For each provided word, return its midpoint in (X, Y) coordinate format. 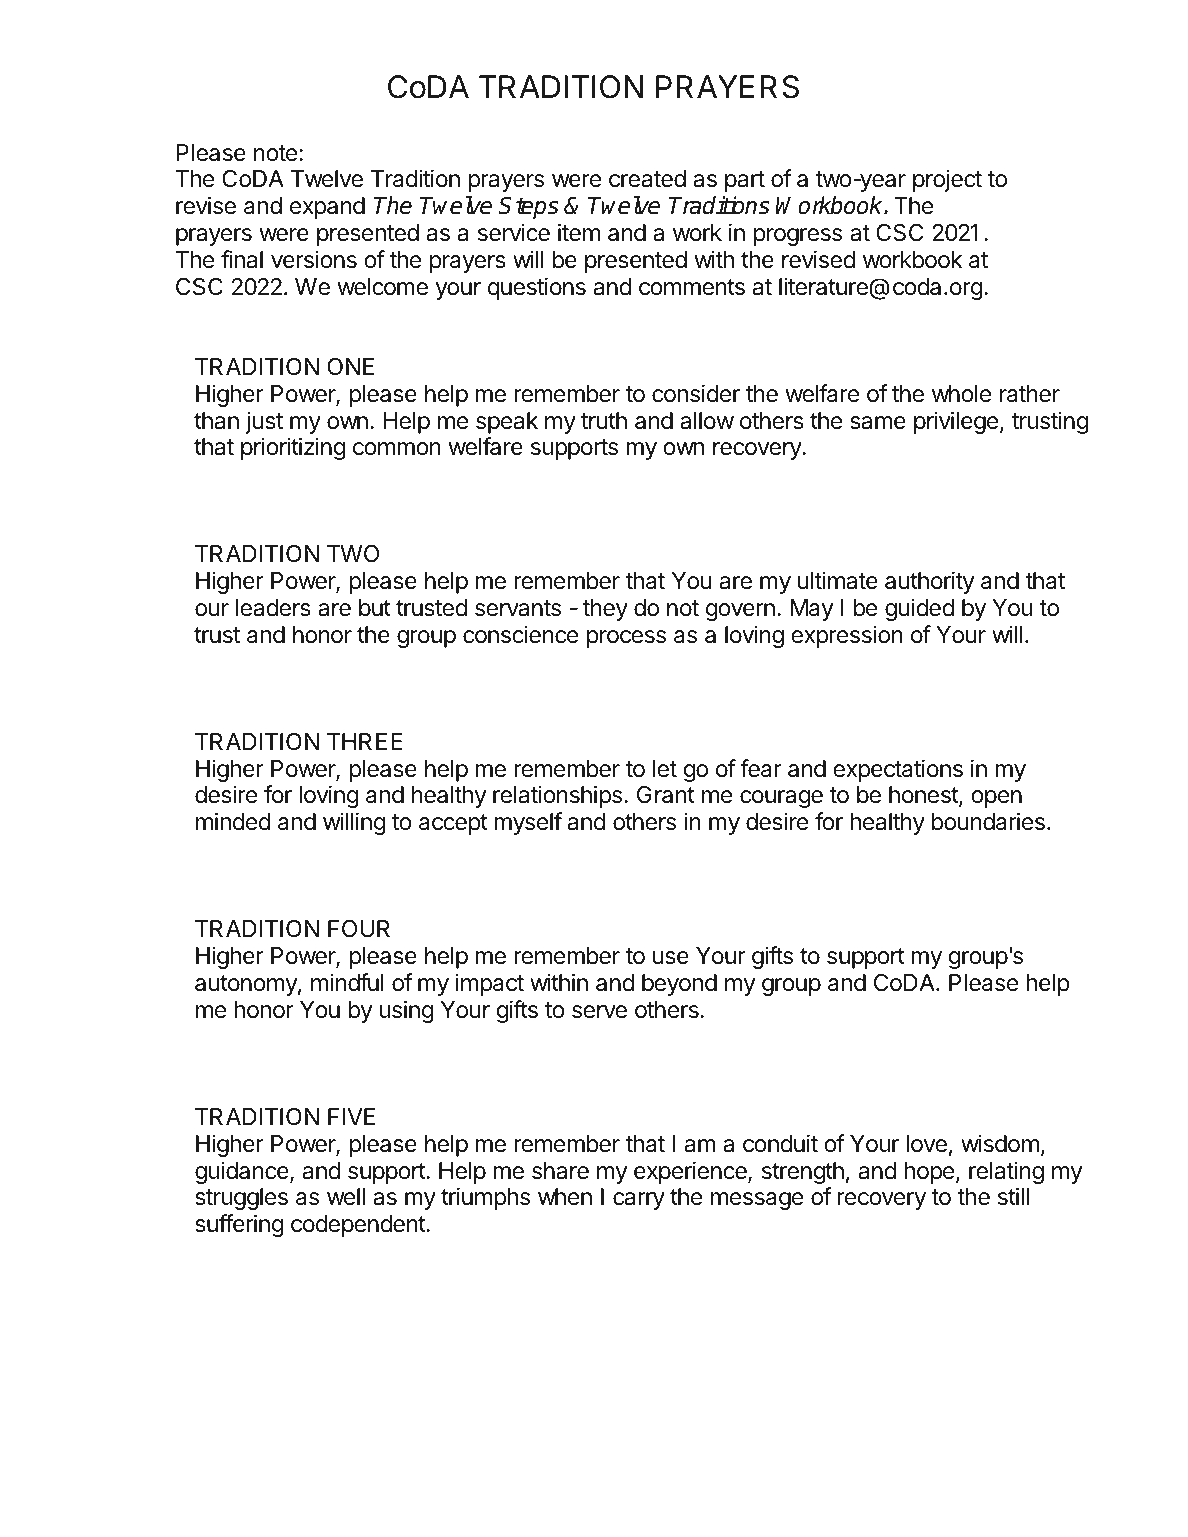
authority (930, 582)
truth (604, 420)
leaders (273, 608)
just (264, 422)
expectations (898, 770)
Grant (666, 795)
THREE (365, 741)
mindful (347, 982)
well (346, 1196)
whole (961, 394)
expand (327, 208)
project (947, 180)
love (926, 1144)
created (647, 179)
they (605, 610)
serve (599, 1012)
